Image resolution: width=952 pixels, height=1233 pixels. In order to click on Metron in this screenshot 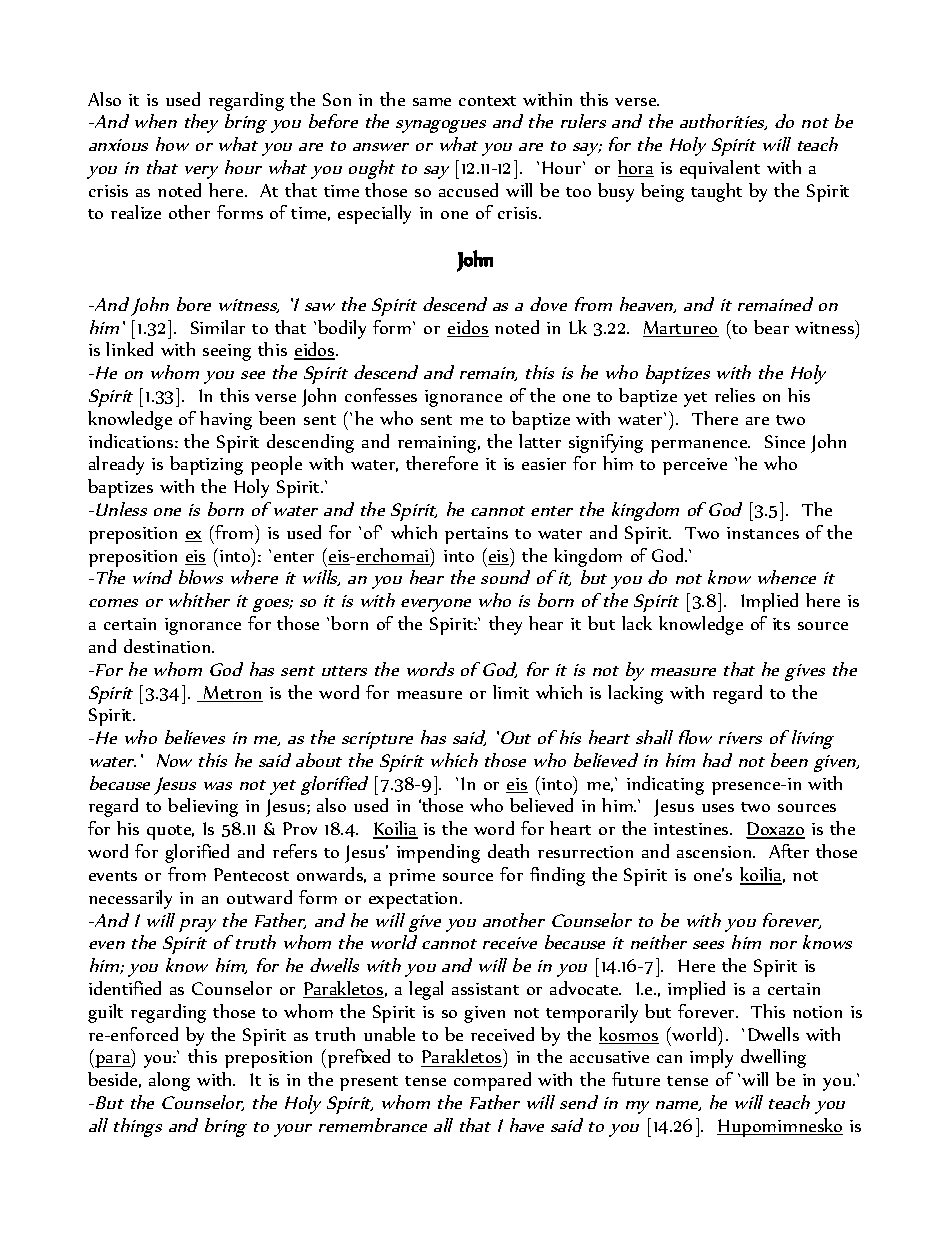, I will do `click(232, 694)`.
